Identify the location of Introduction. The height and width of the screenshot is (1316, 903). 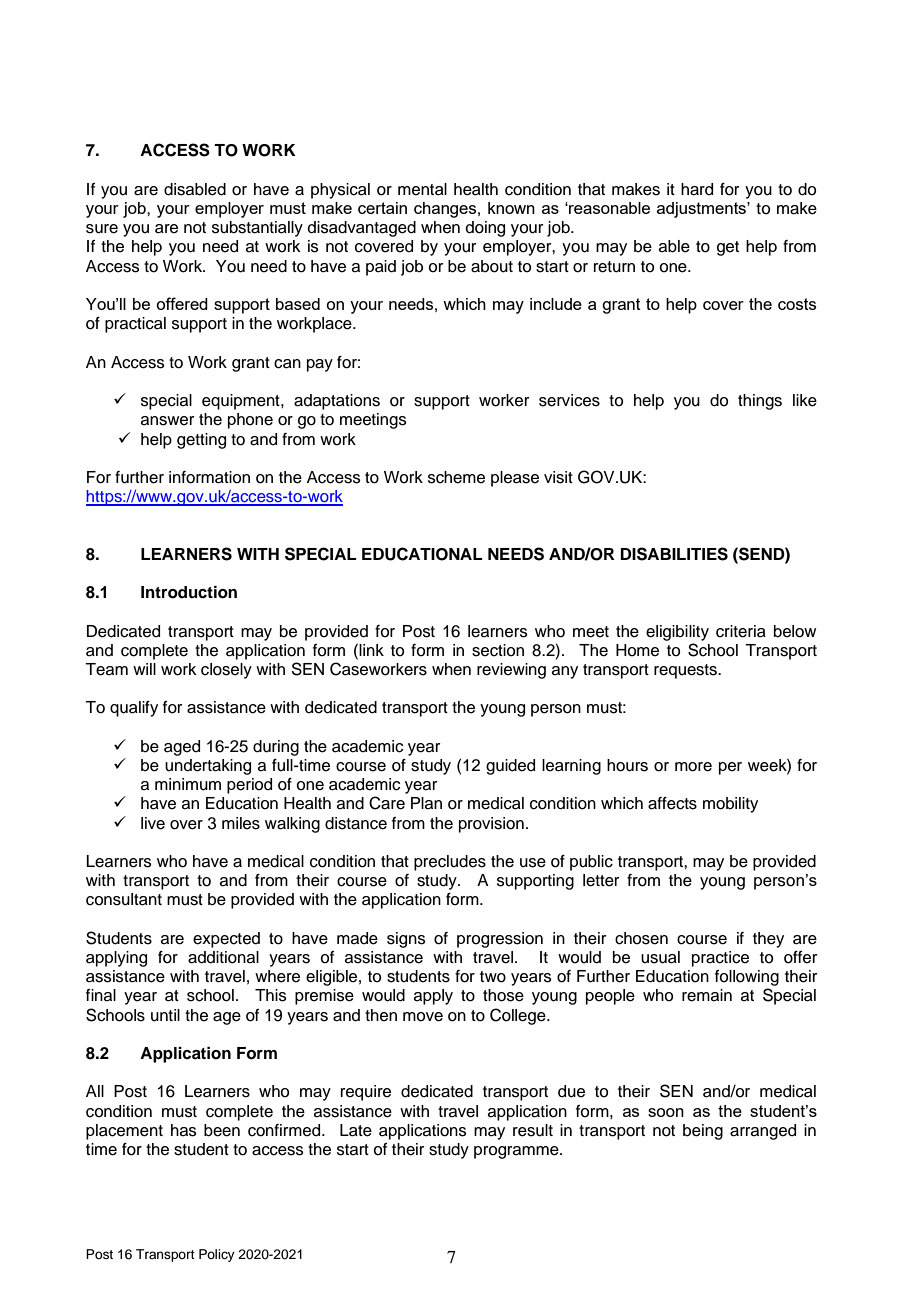
(189, 592).
